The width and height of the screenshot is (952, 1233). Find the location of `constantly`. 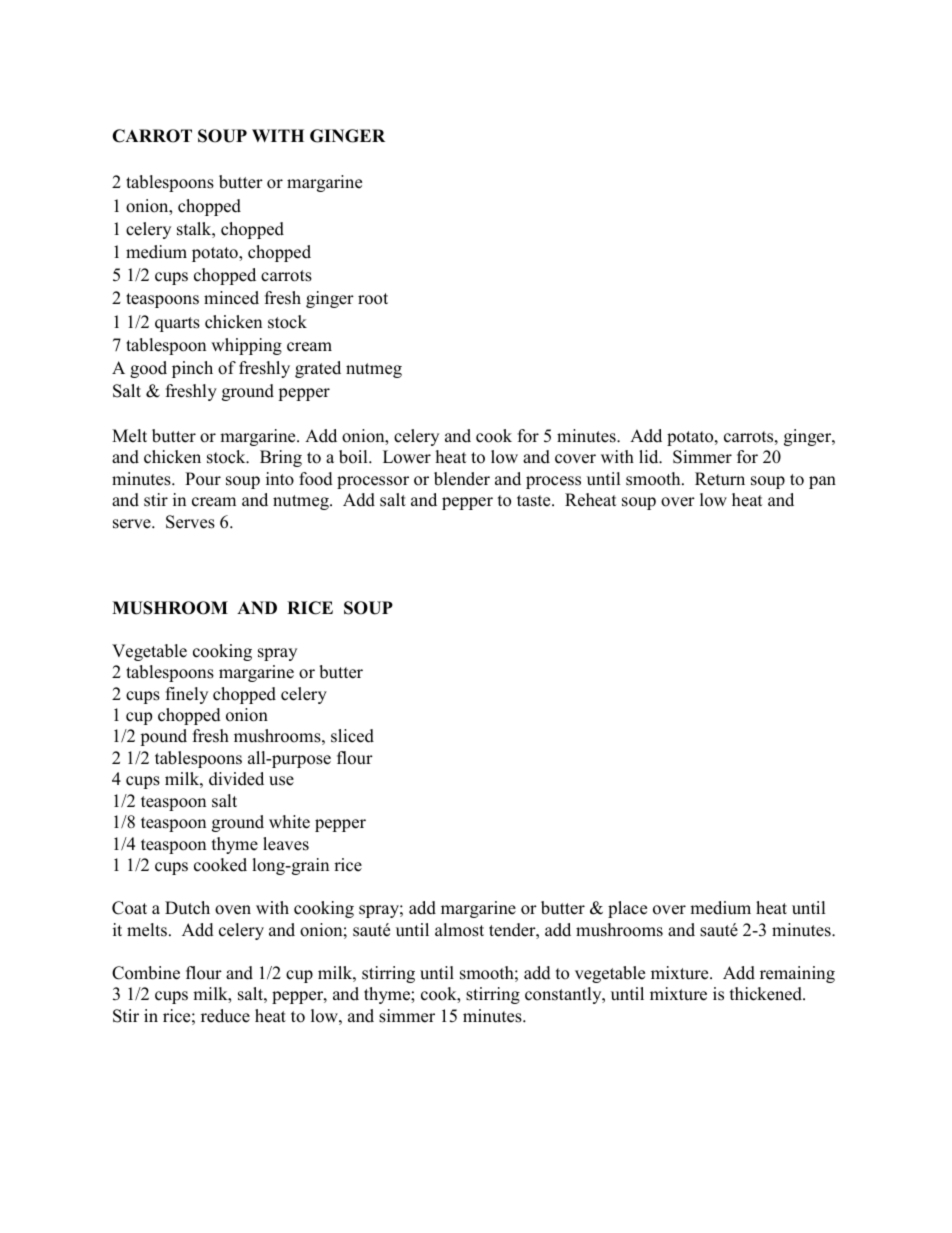

constantly is located at coordinates (564, 995).
